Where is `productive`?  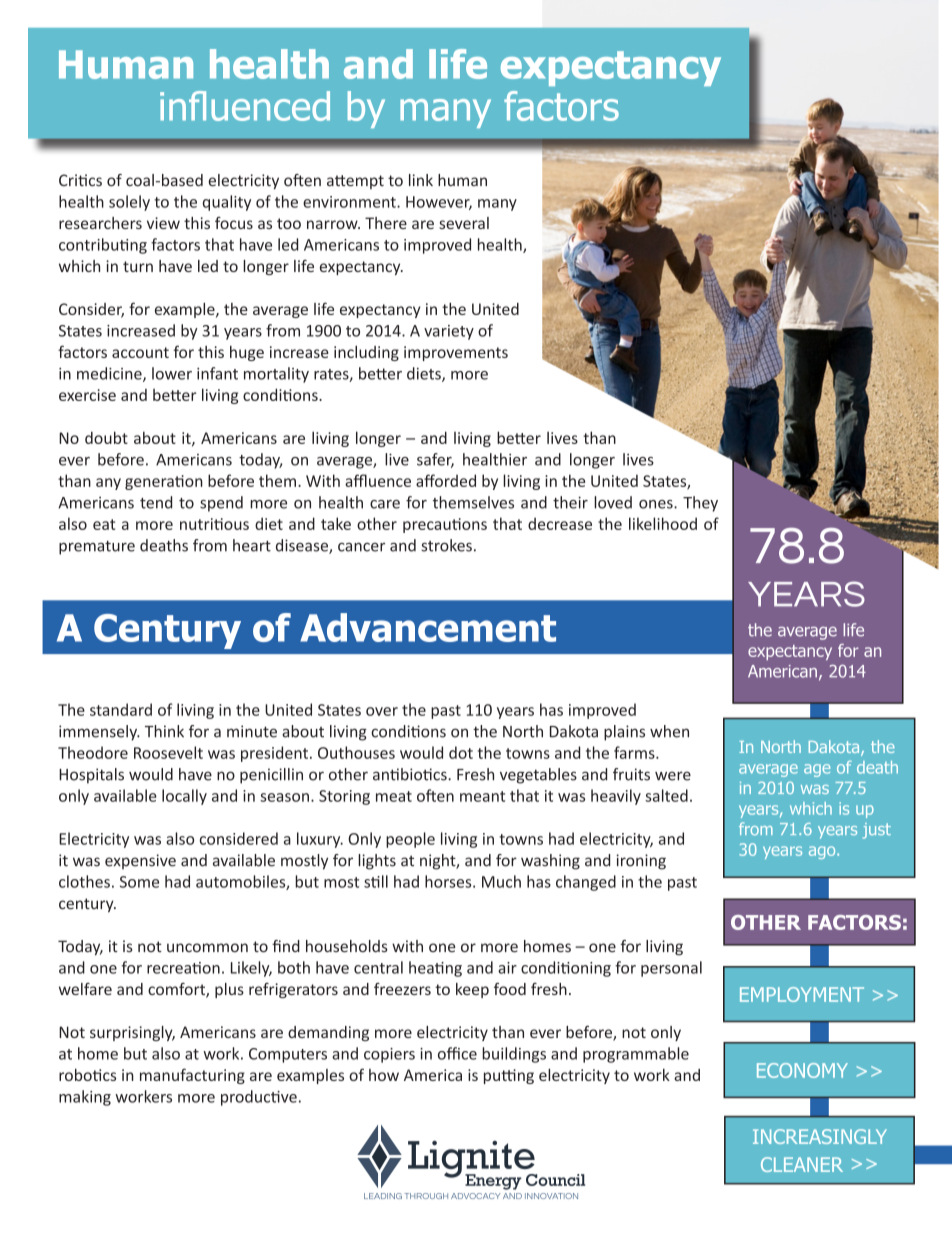 productive is located at coordinates (259, 1098).
